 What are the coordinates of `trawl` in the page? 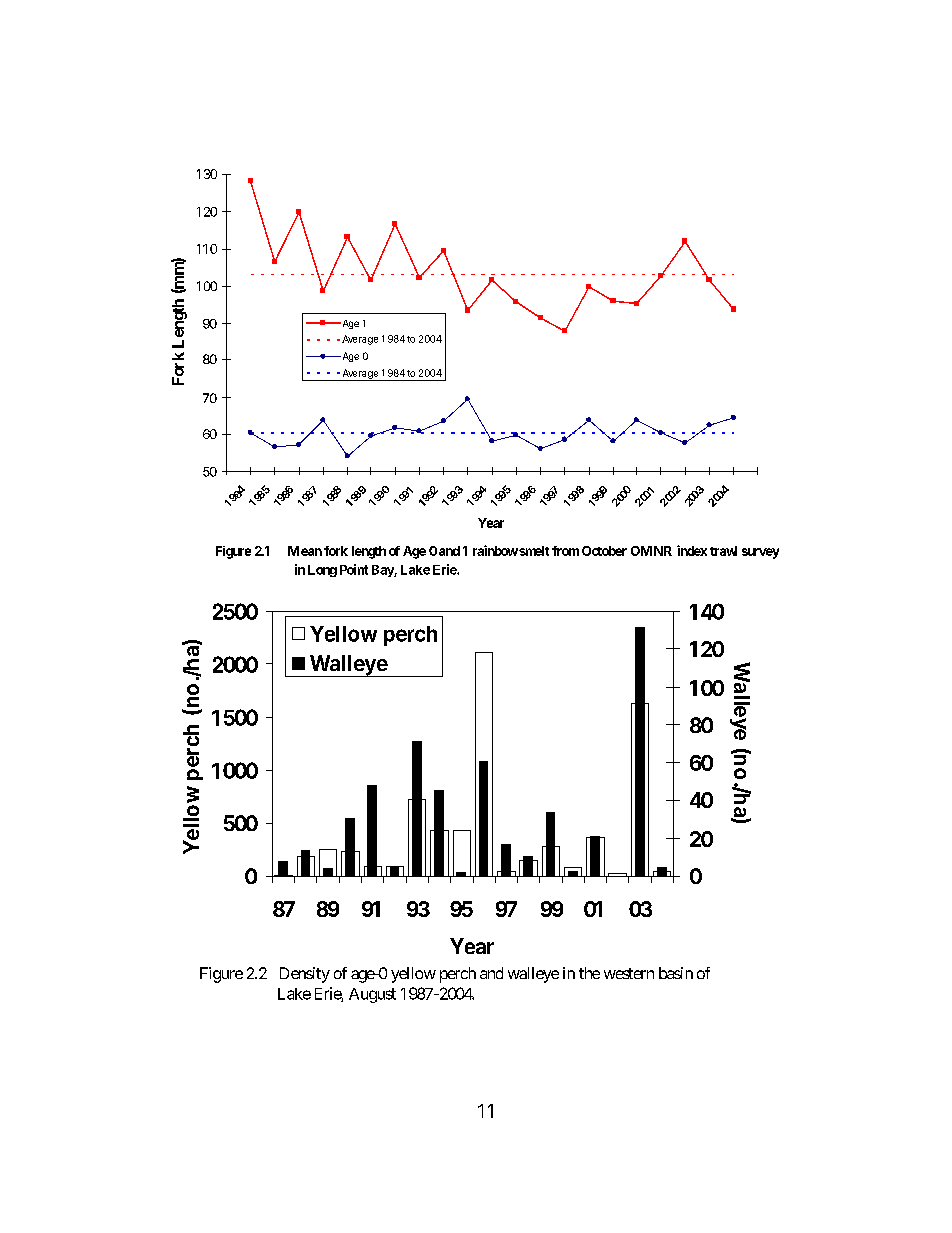 It's located at (723, 551).
